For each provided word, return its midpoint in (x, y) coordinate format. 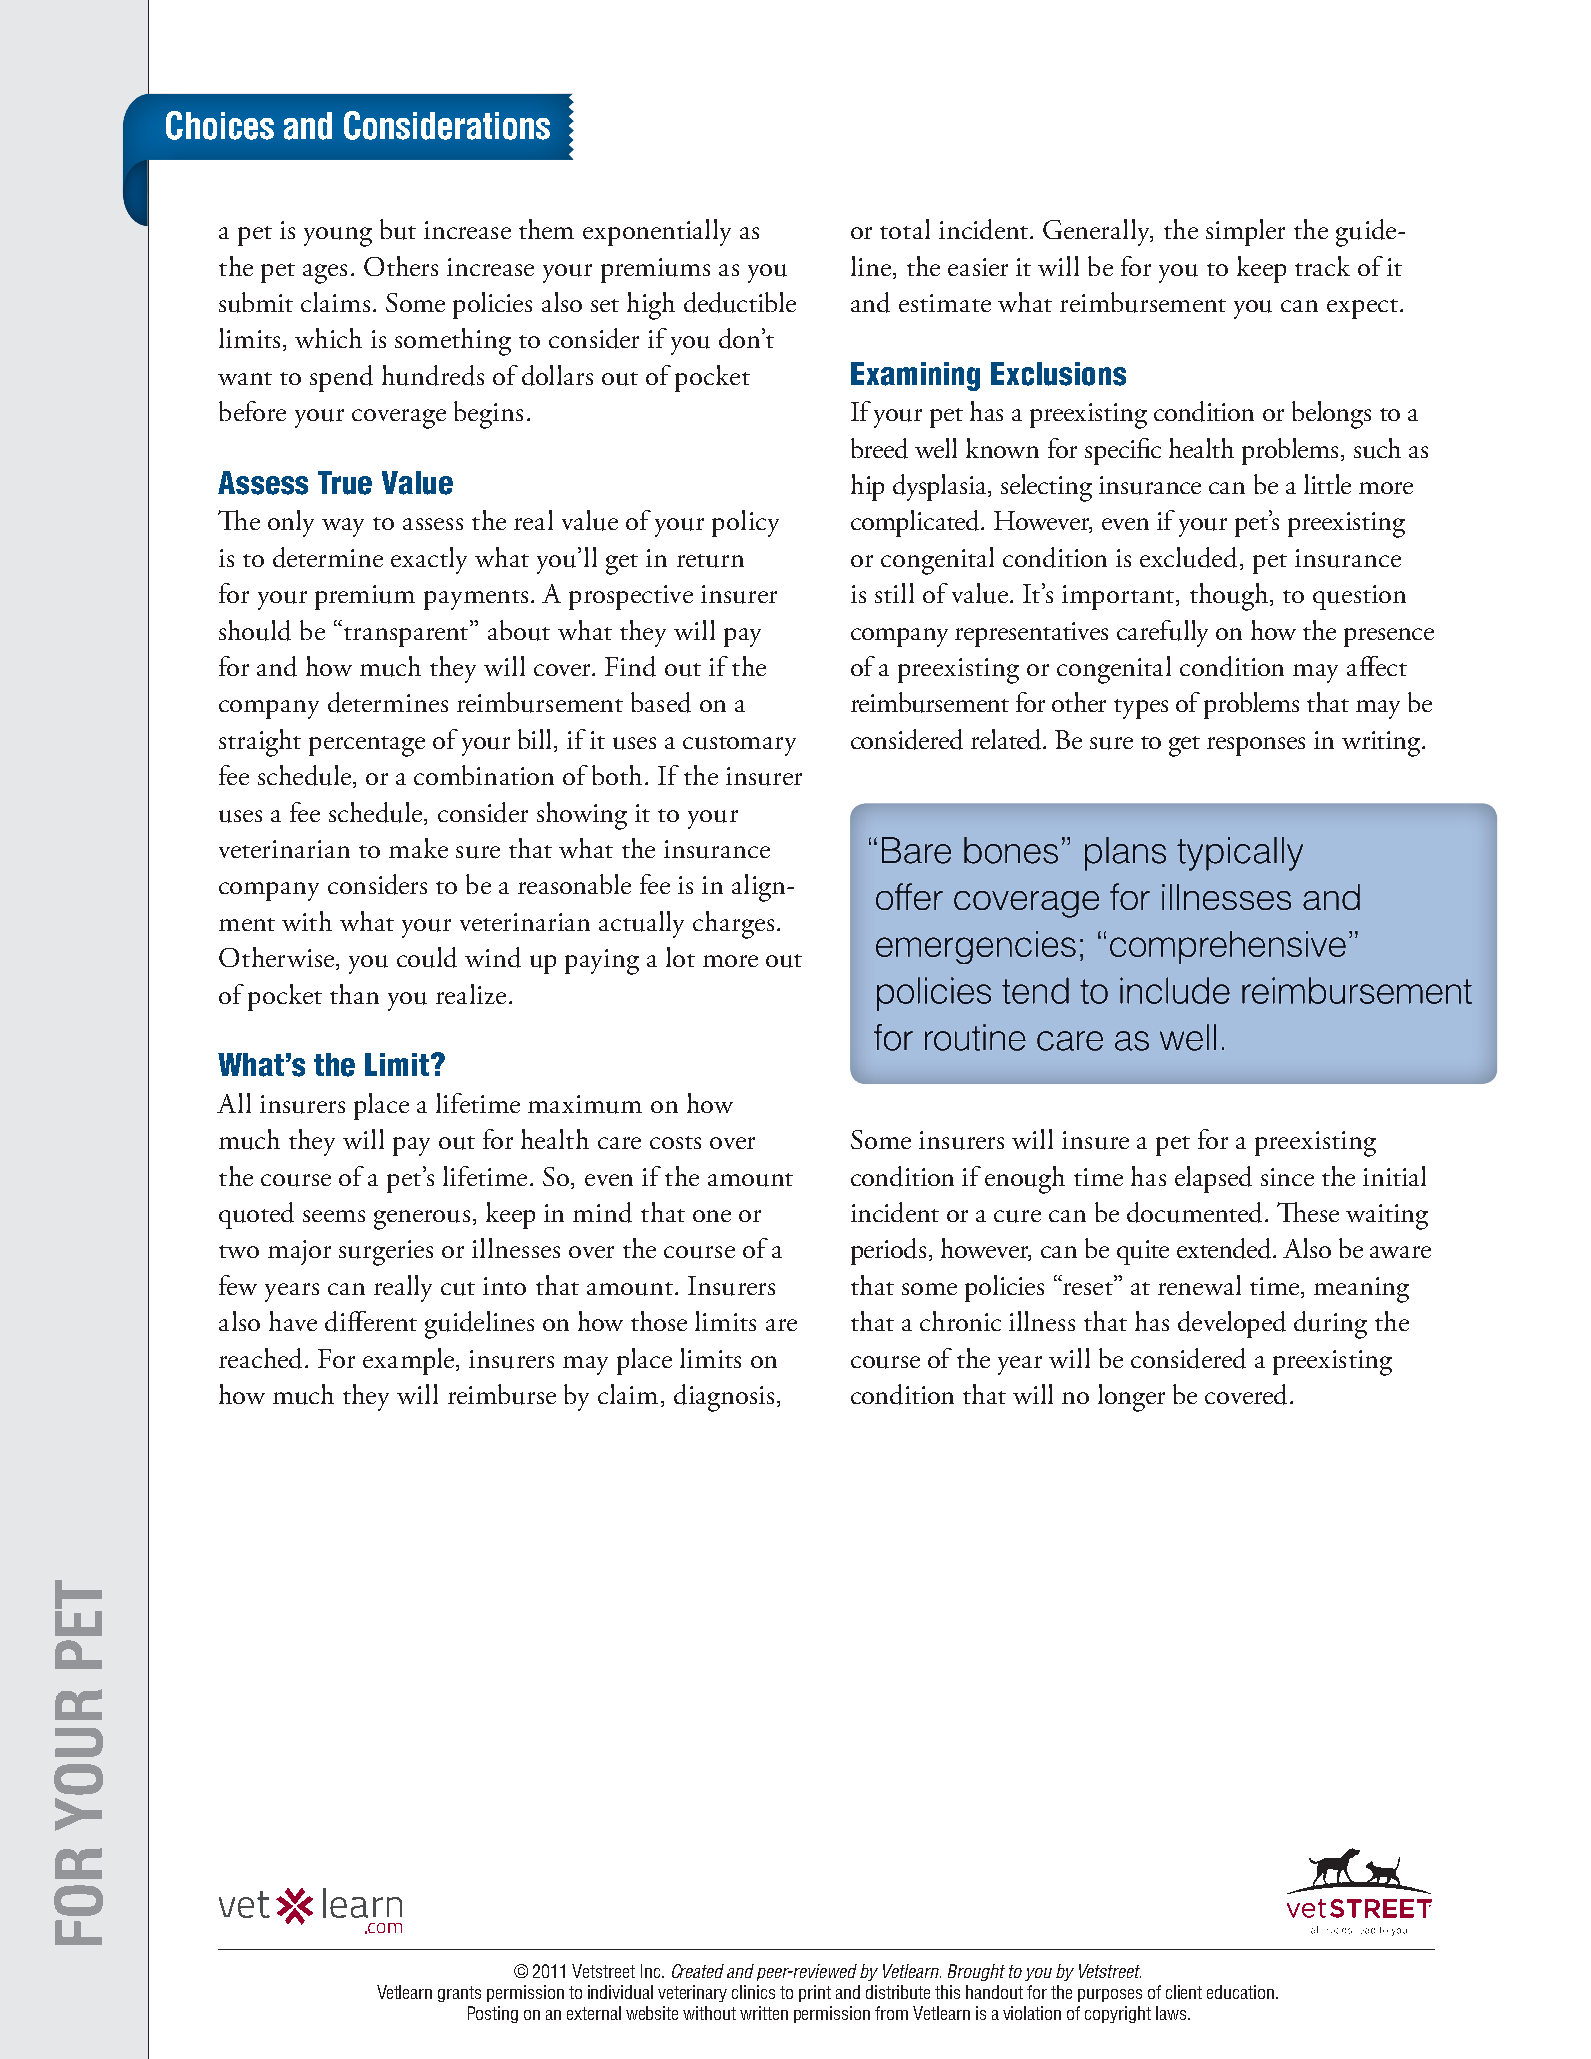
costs (675, 1142)
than (354, 994)
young (338, 237)
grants (459, 1994)
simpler (1245, 232)
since (1287, 1177)
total (905, 229)
